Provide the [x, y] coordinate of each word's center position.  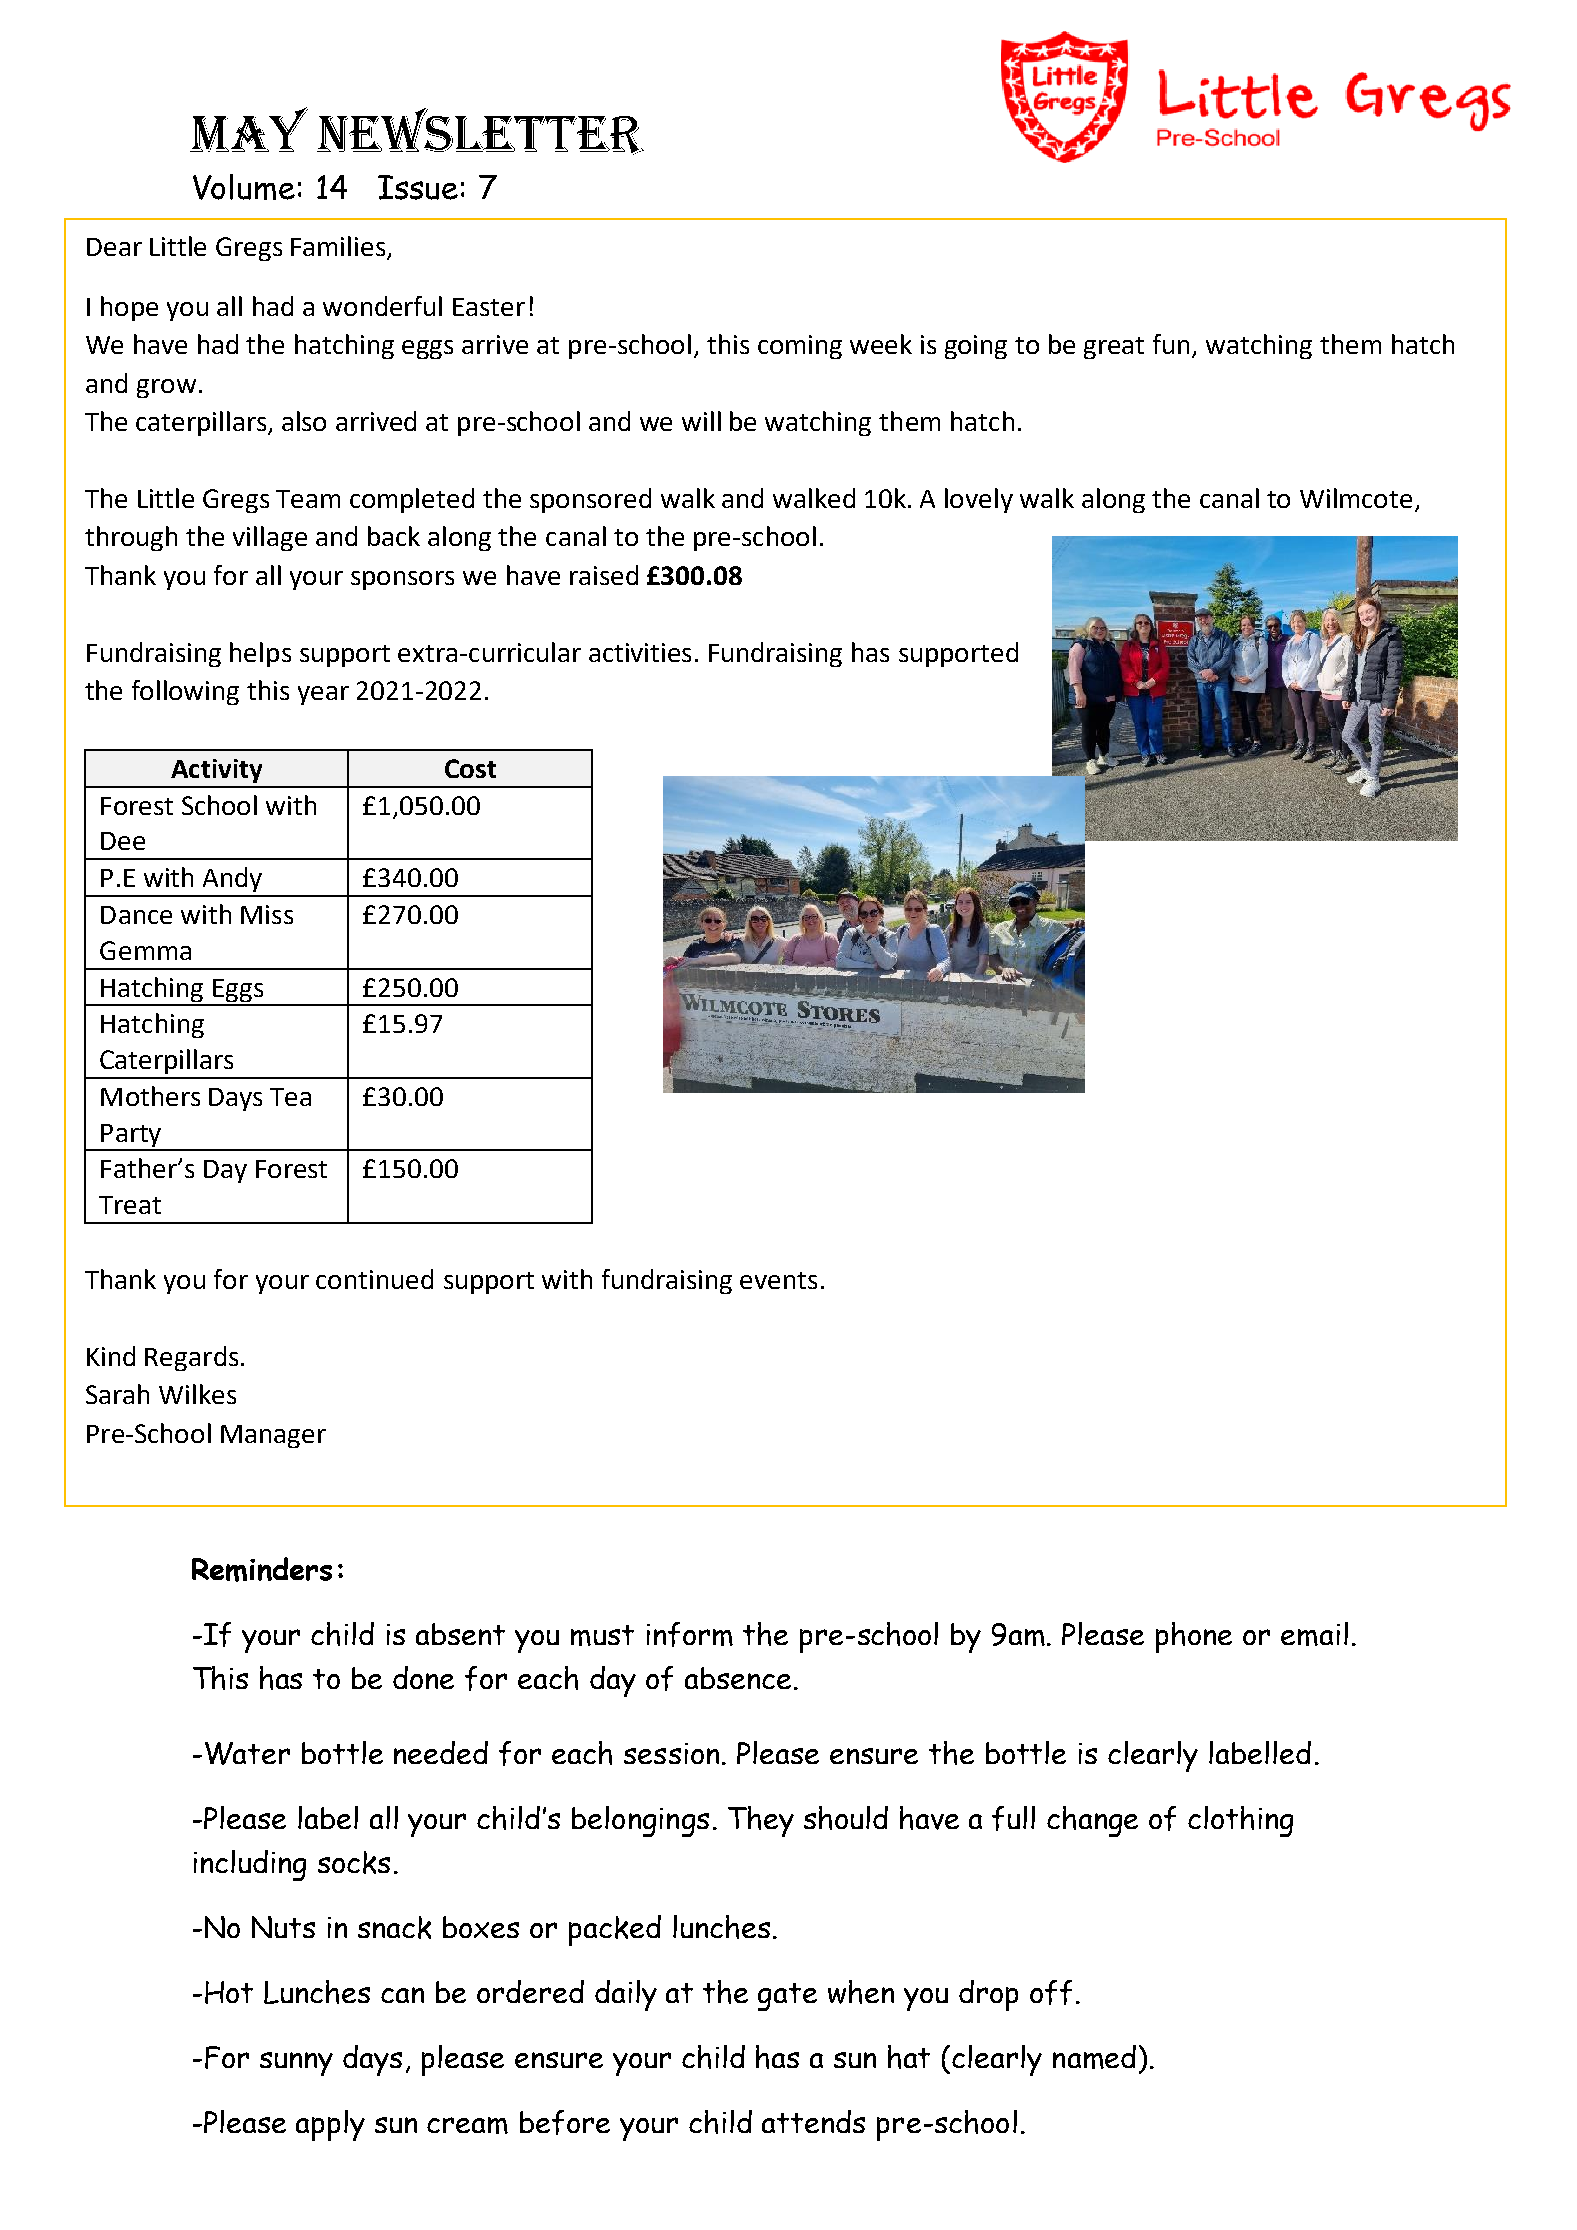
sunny [296, 2064]
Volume [244, 187]
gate [787, 1997]
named [1094, 2057]
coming [800, 347]
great [1114, 348]
